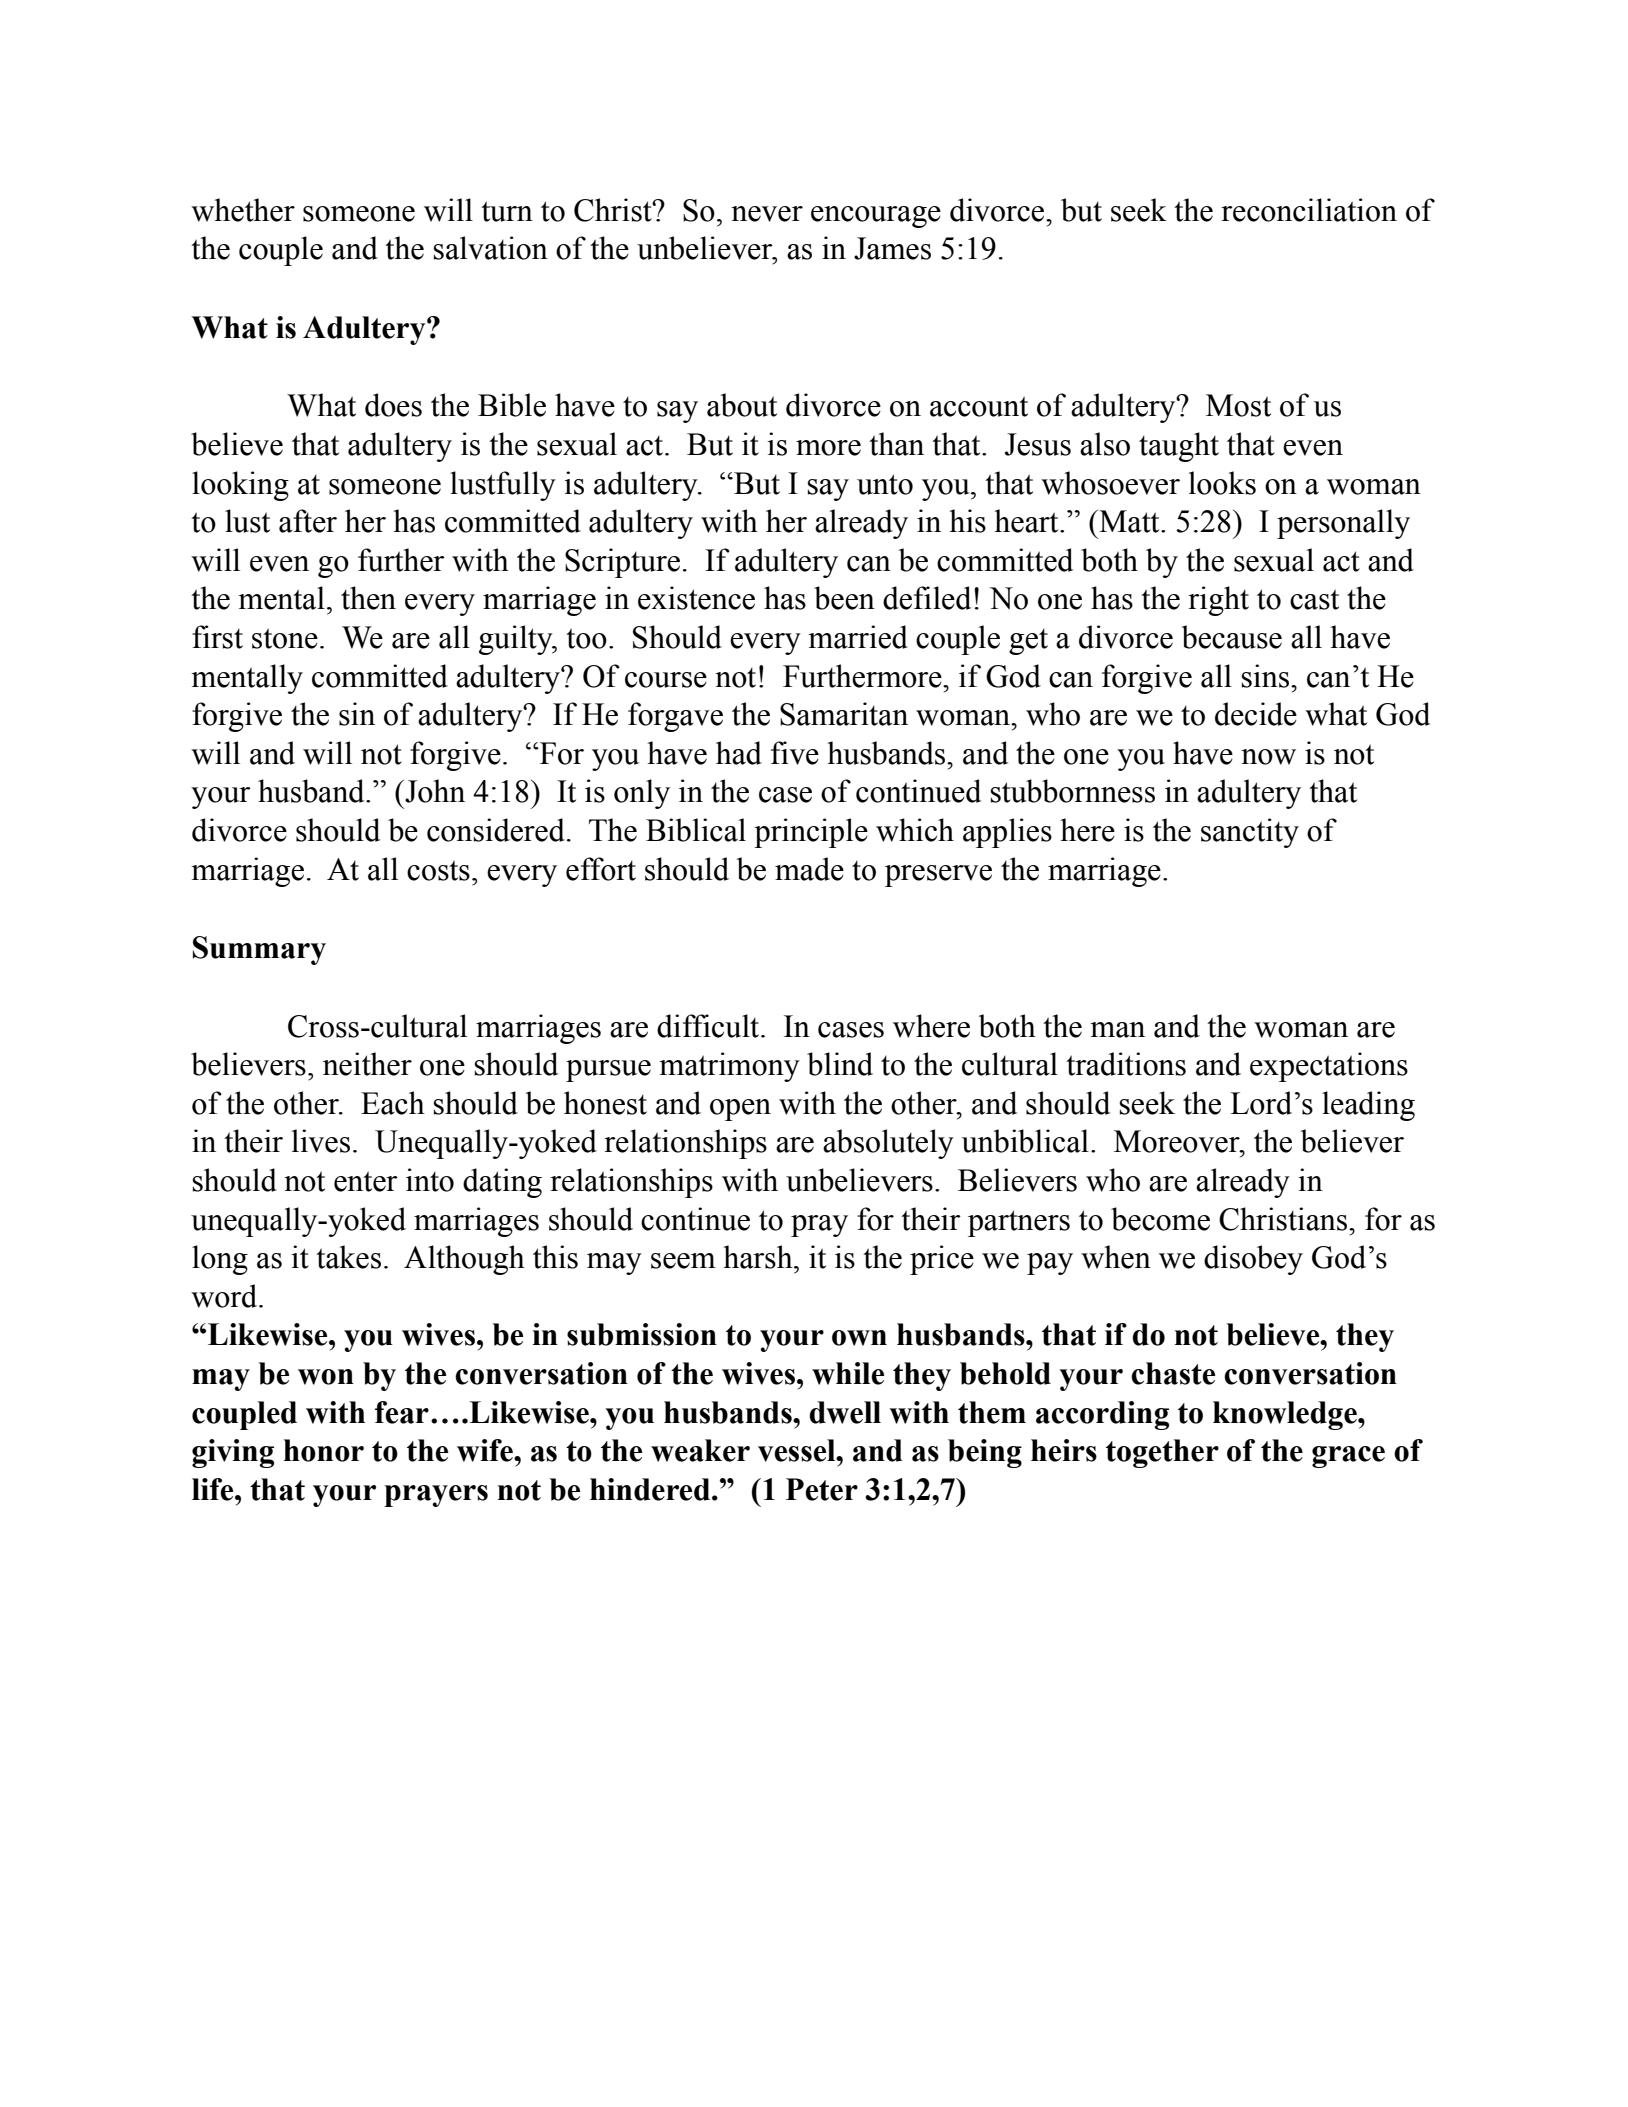 The height and width of the document is (2107, 1628). I want to click on whether, so click(243, 210).
